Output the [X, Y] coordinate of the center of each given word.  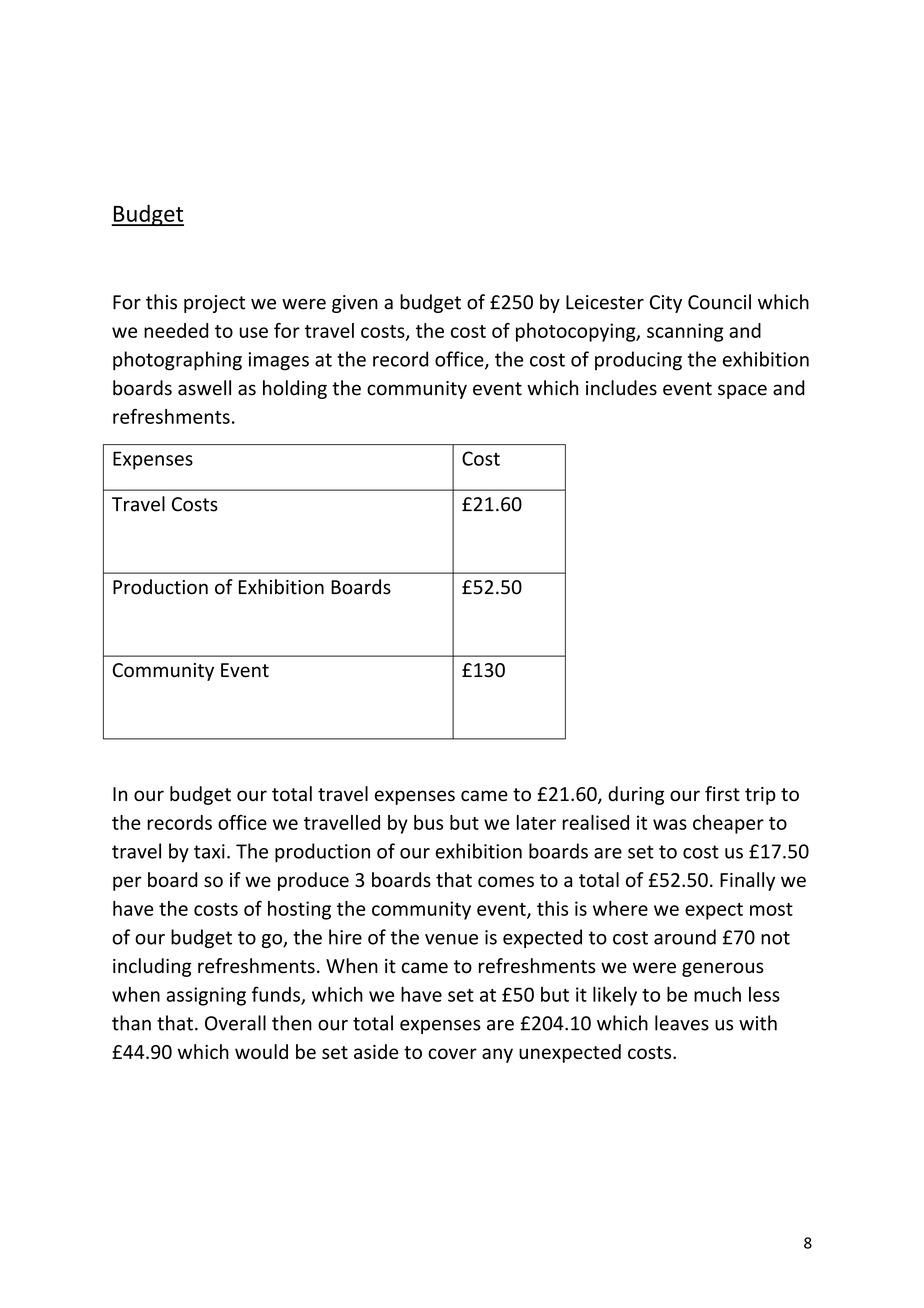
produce [313, 881]
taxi [209, 851]
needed [176, 330]
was [670, 824]
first [722, 793]
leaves [682, 1023]
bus [428, 822]
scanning [685, 332]
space [742, 391]
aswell [204, 388]
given [355, 304]
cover [452, 1053]
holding [295, 389]
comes [506, 881]
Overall [235, 1023]
